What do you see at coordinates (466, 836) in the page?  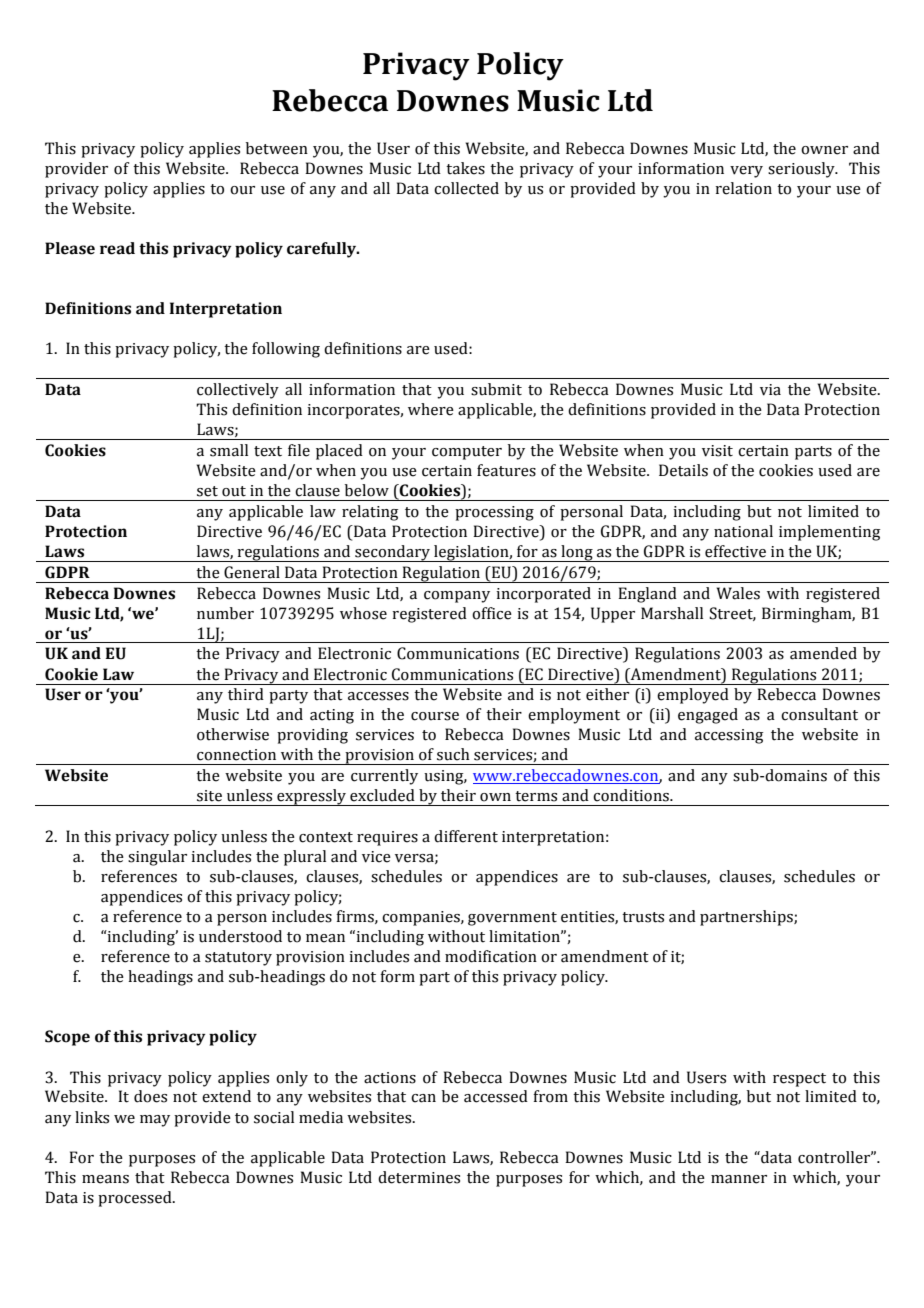 I see `different` at bounding box center [466, 836].
